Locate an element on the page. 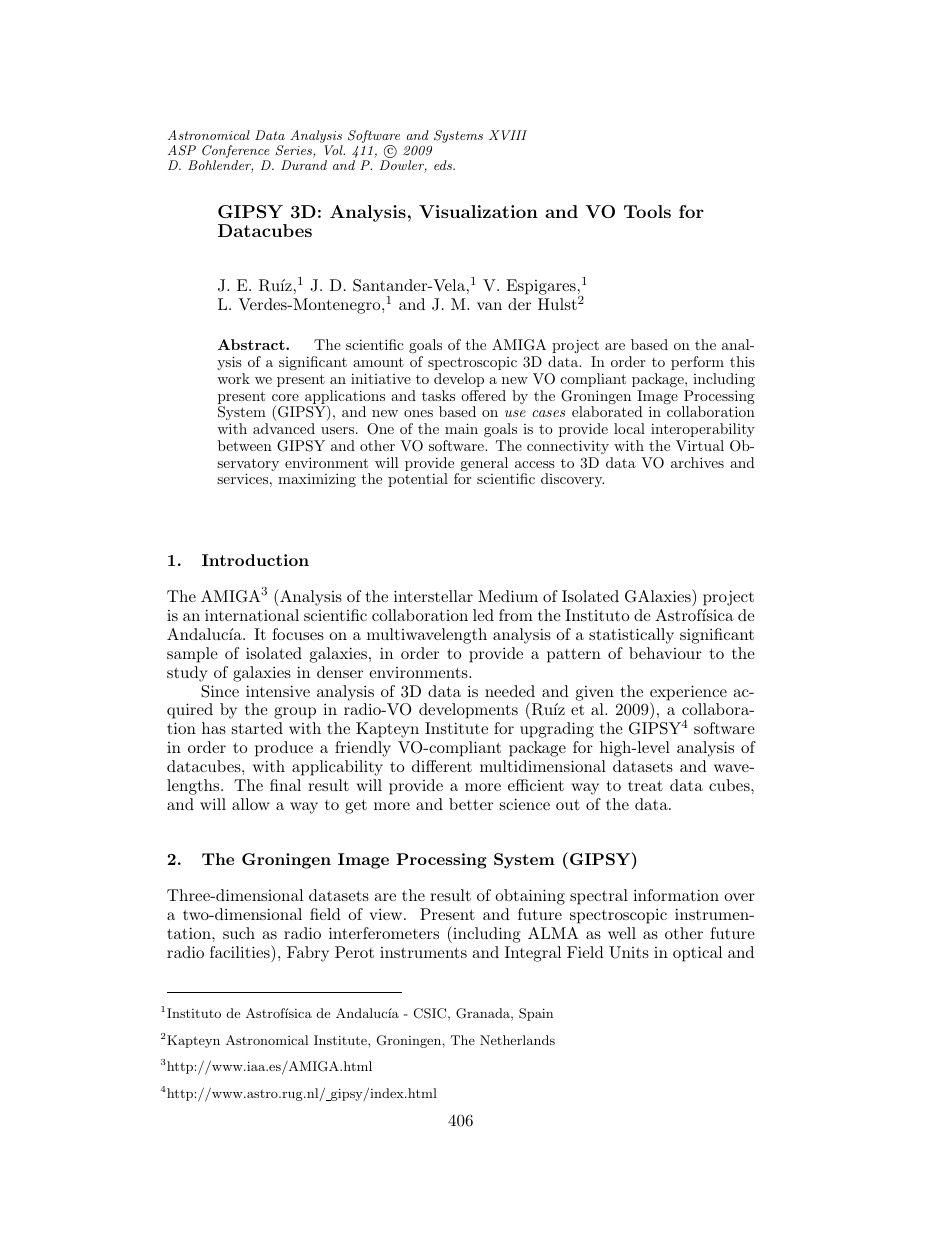 This document has width=952, height=1233. facilities is located at coordinates (241, 951).
